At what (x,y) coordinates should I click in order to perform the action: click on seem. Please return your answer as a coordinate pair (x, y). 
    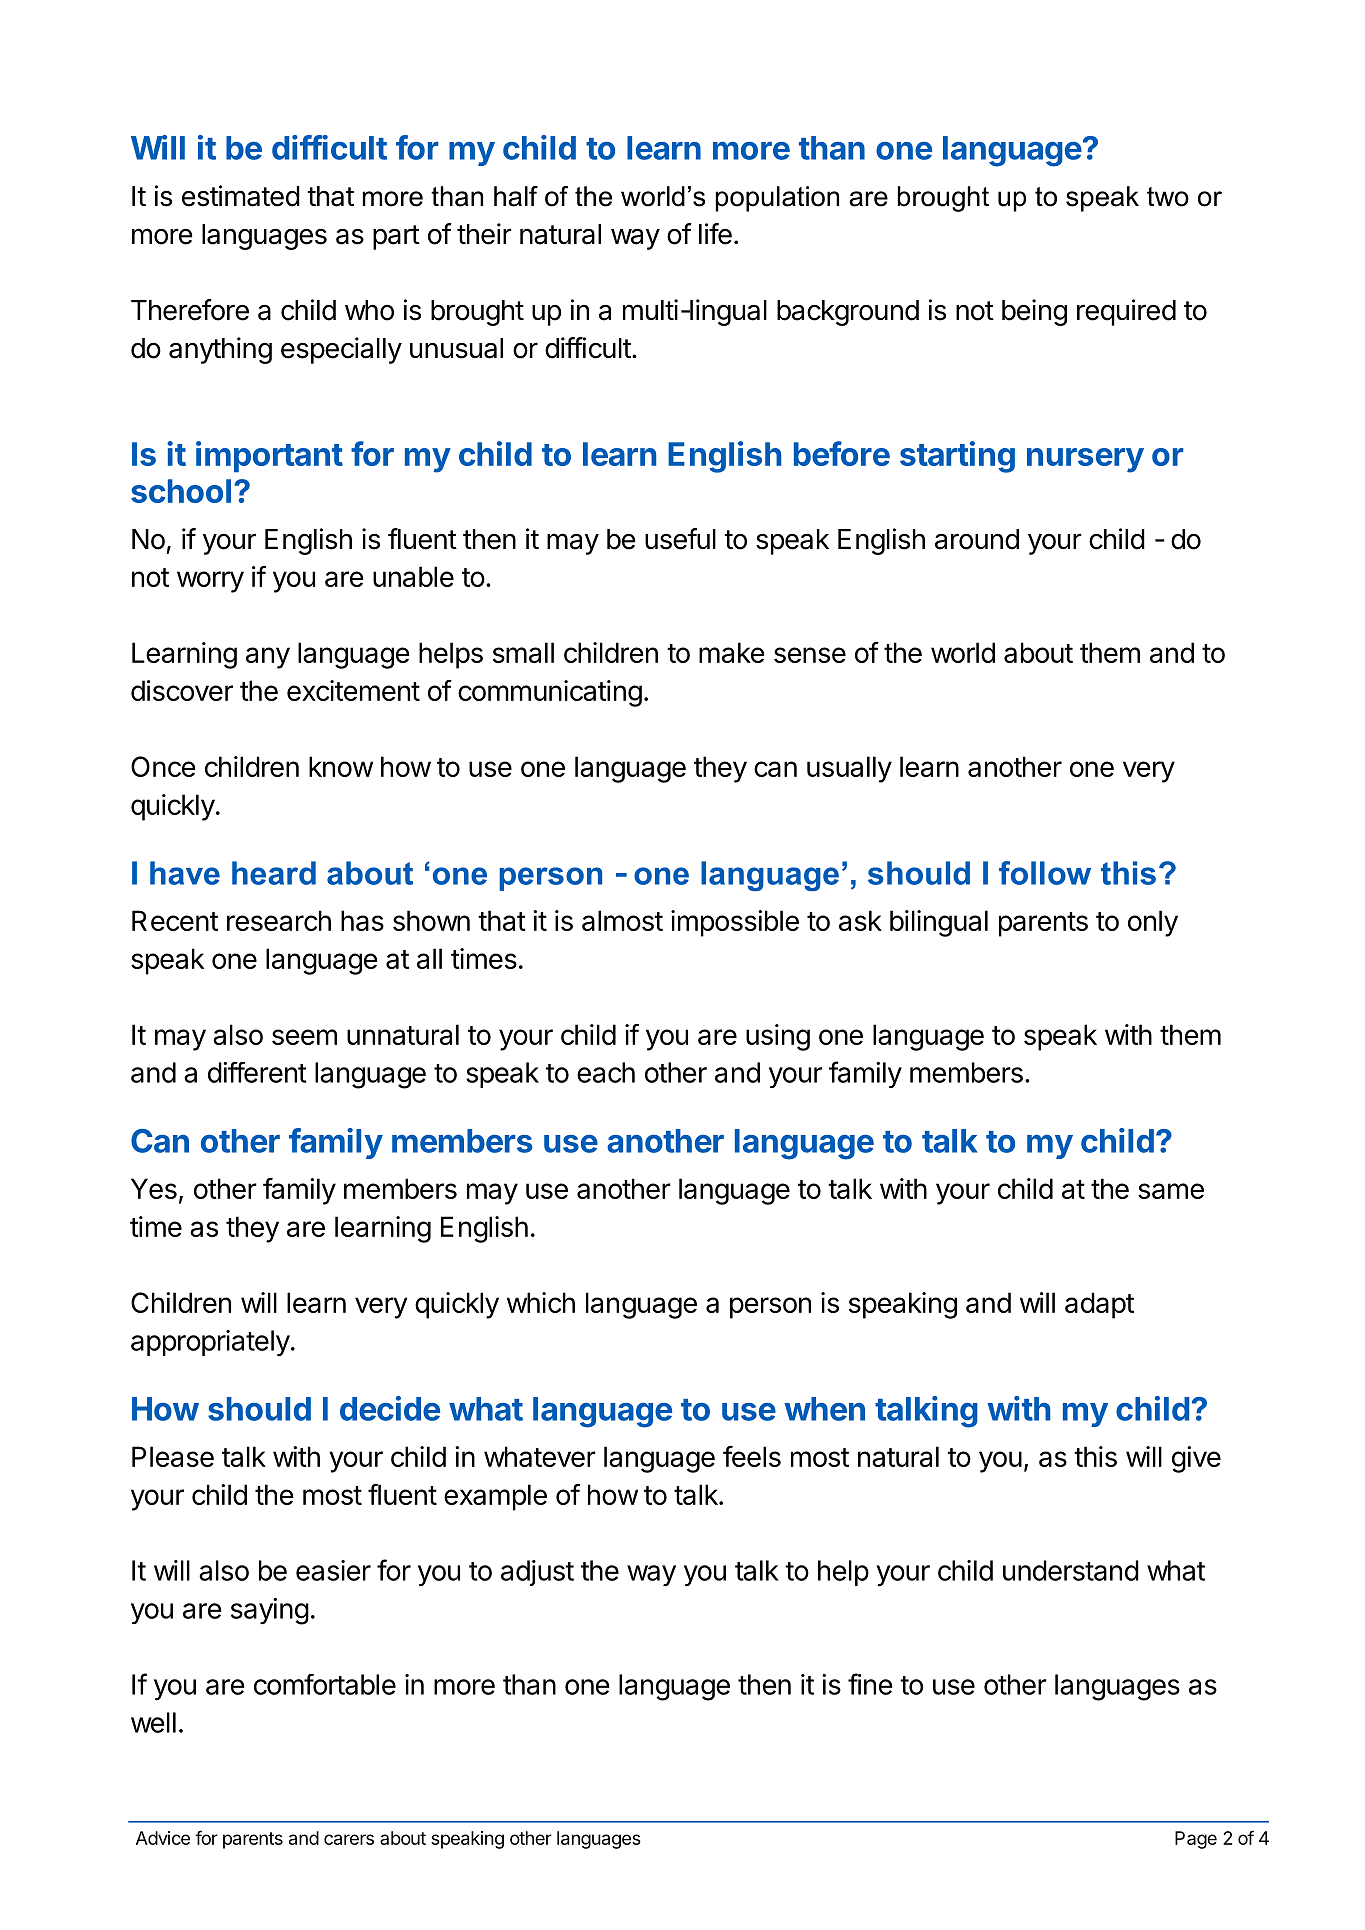
    Looking at the image, I should click on (304, 1037).
